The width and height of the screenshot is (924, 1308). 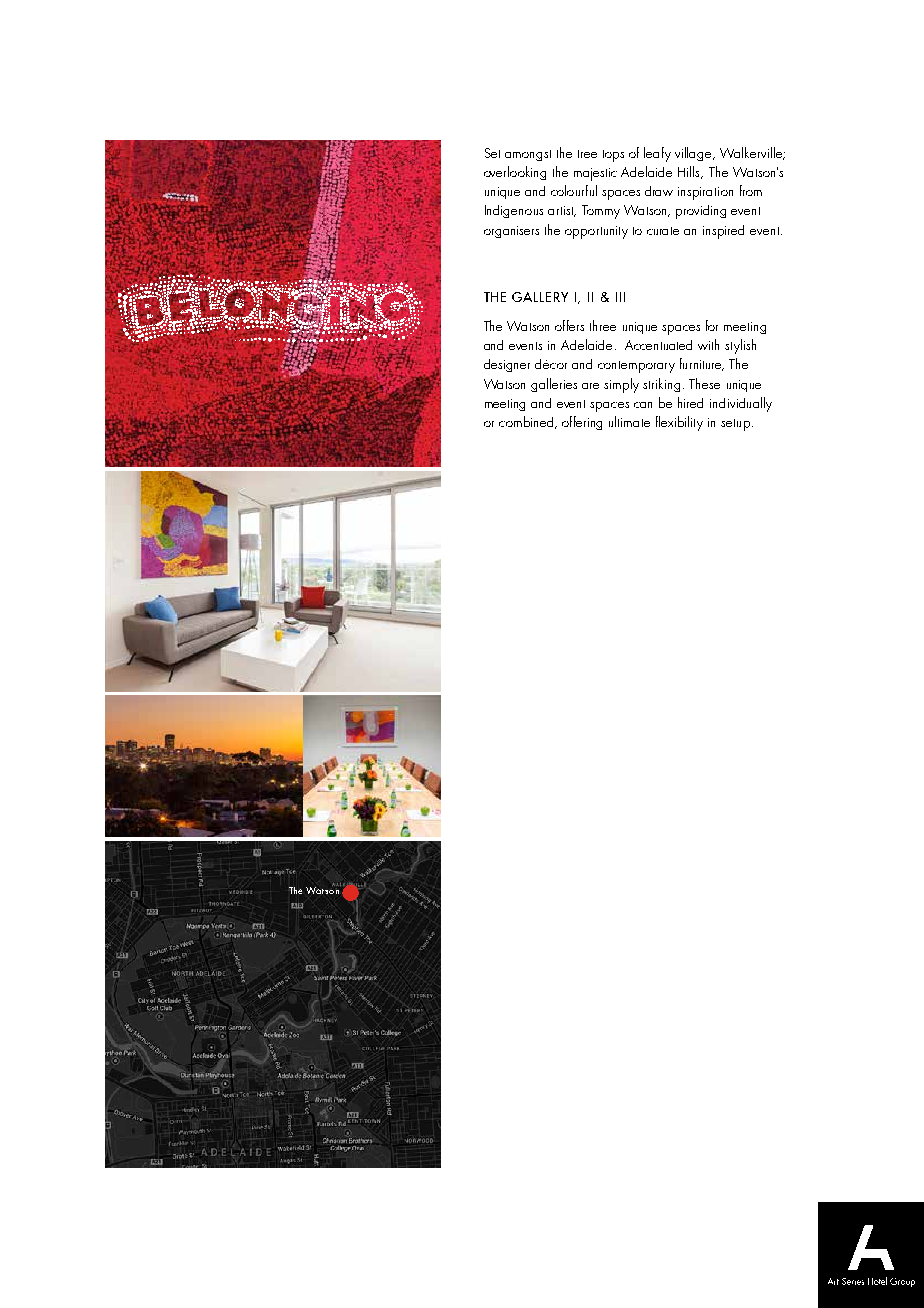 I want to click on ultimate, so click(x=629, y=421).
